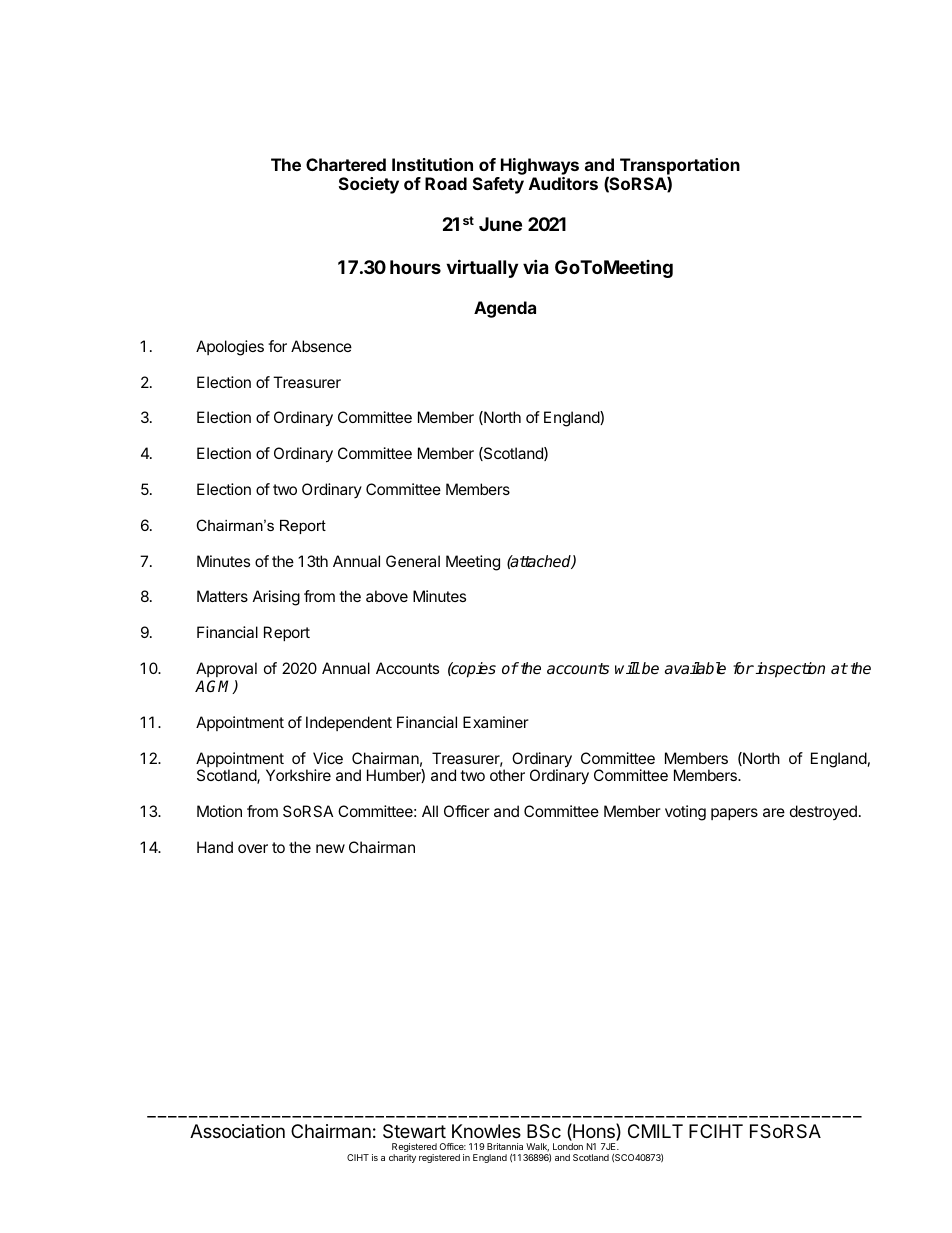 This screenshot has height=1233, width=952. I want to click on inspection, so click(790, 670).
